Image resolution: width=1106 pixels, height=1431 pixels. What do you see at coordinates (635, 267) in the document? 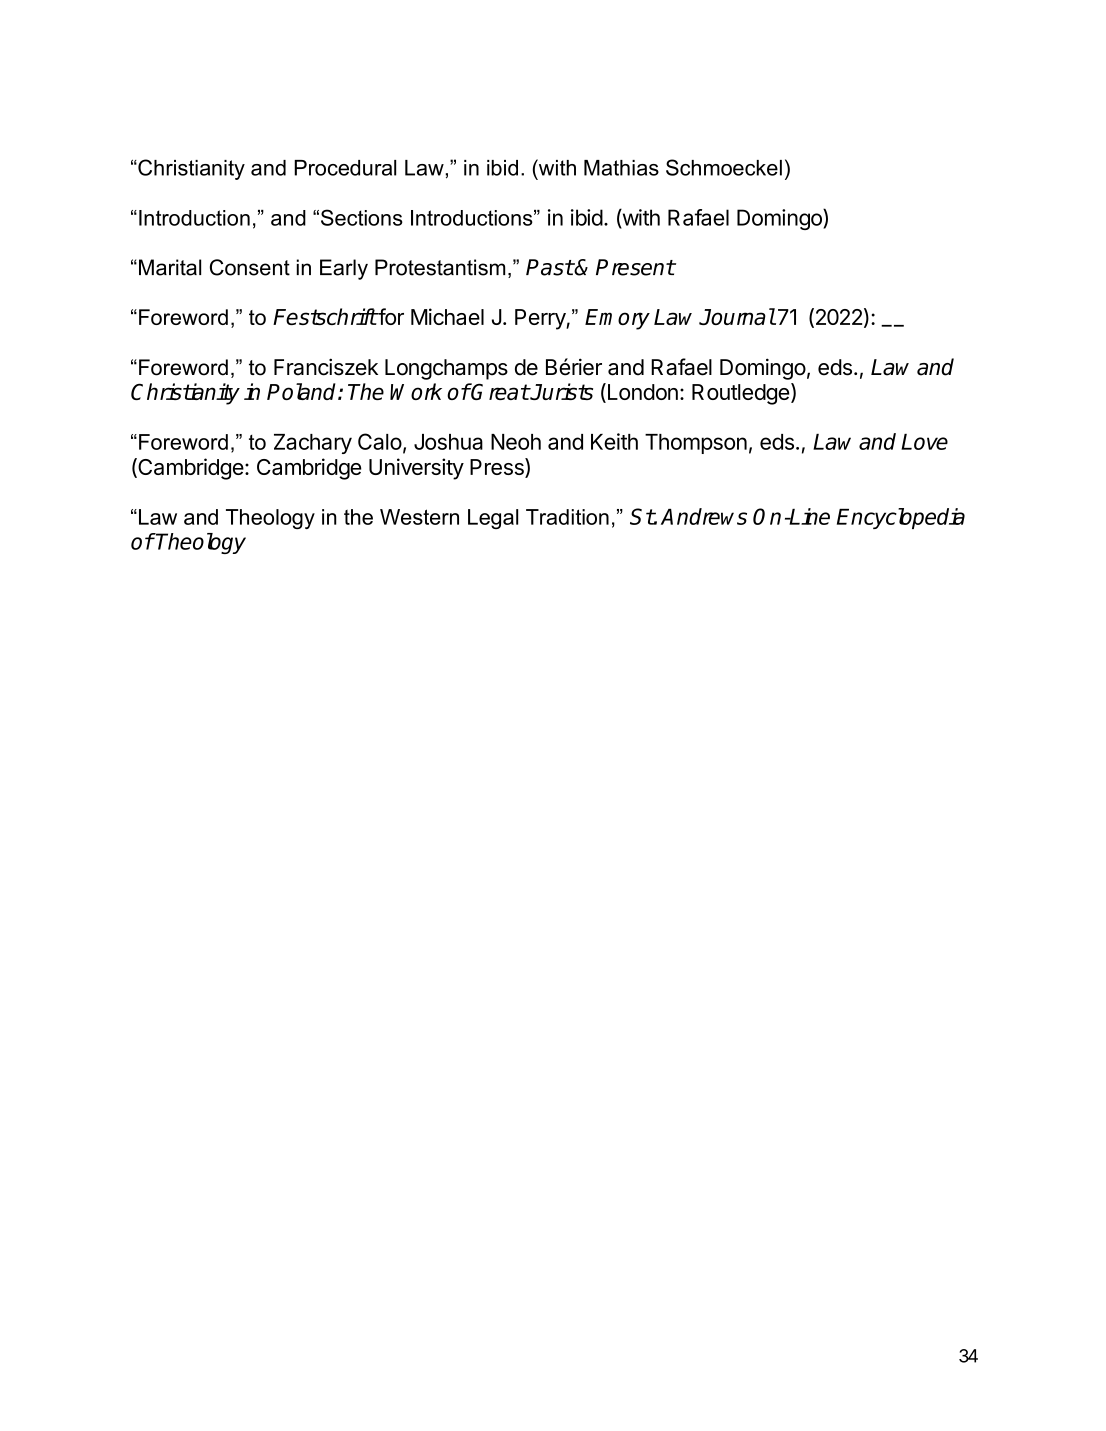
I see `Present` at bounding box center [635, 267].
